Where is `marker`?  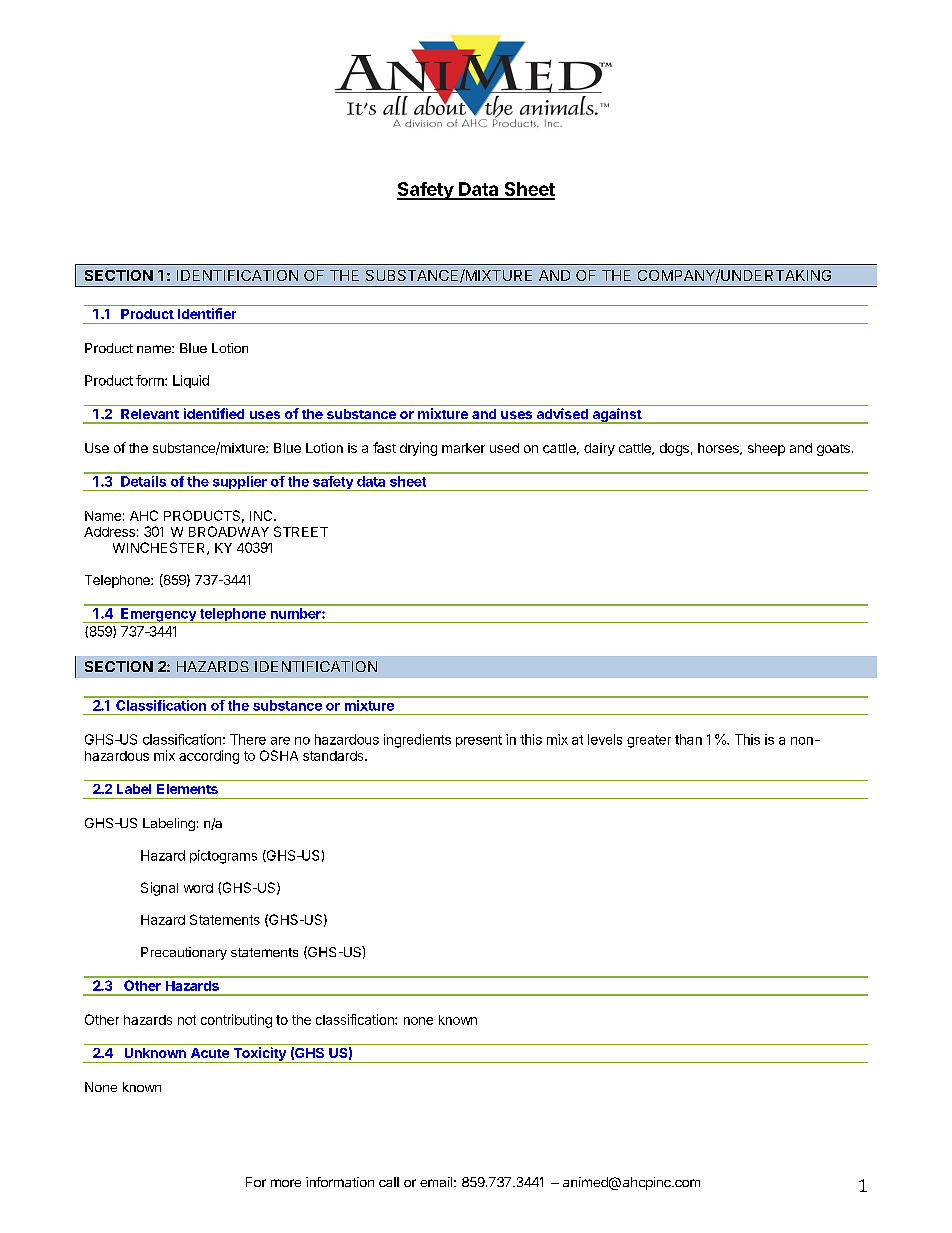
marker is located at coordinates (463, 448).
